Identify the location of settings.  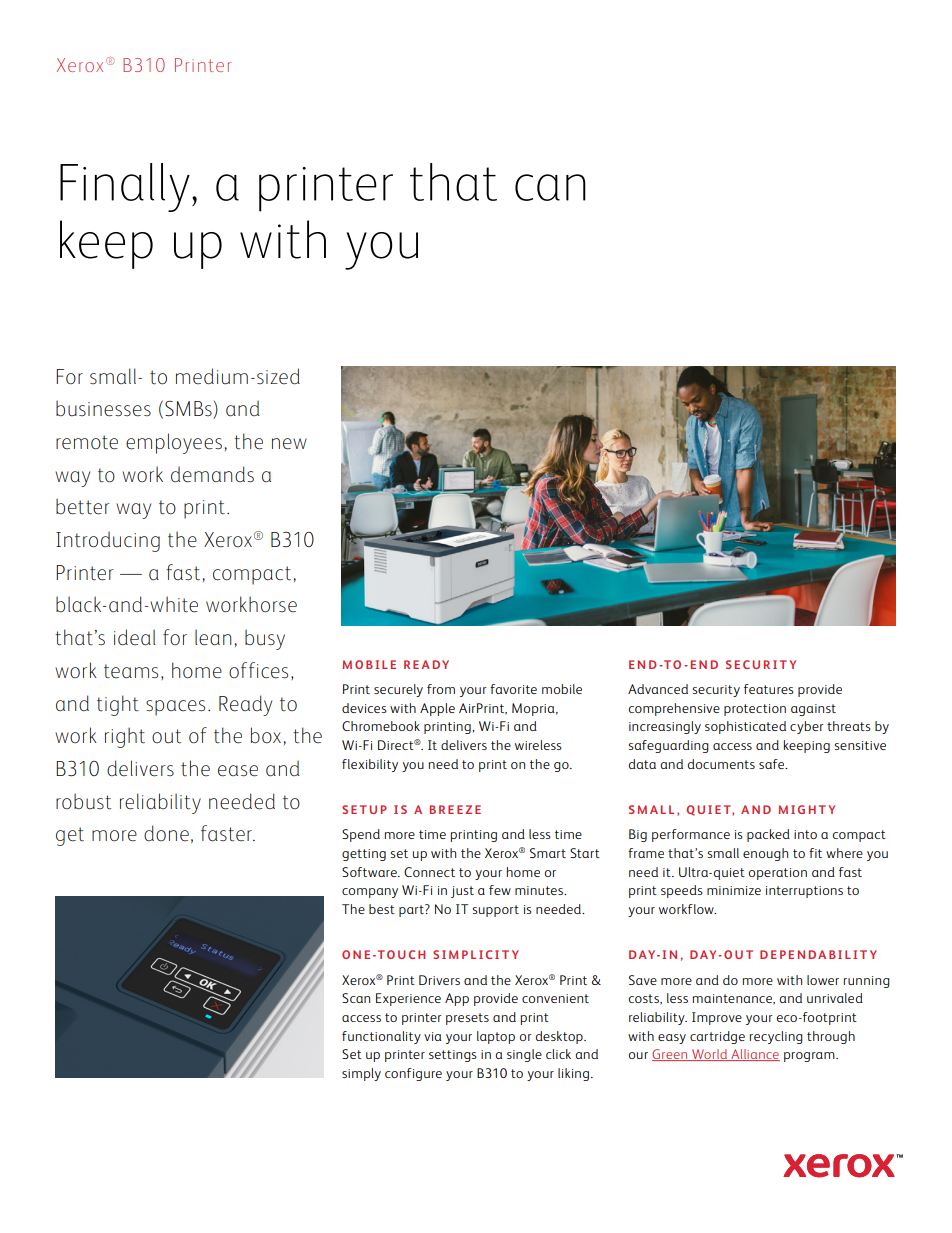
(453, 1056).
